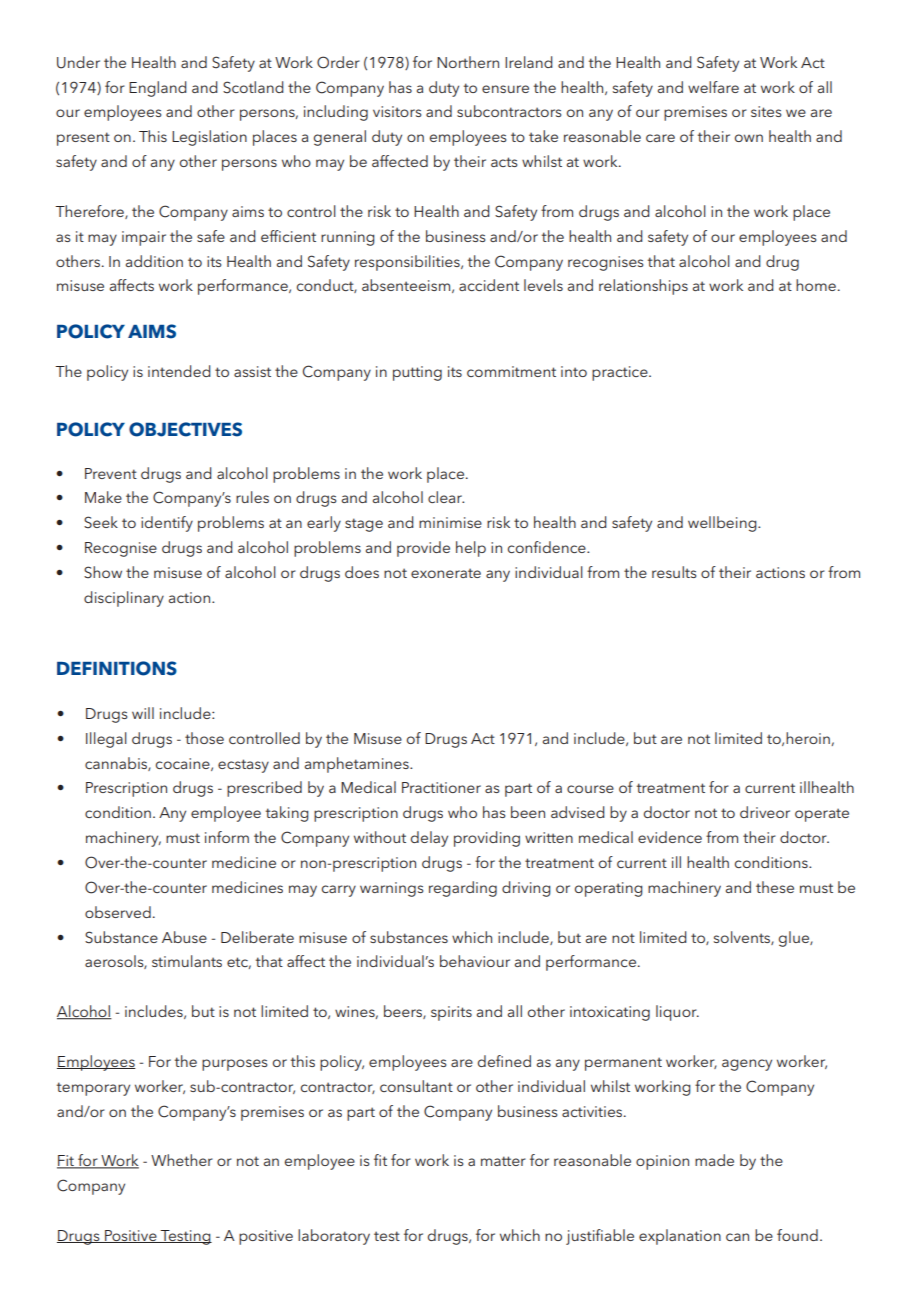  Describe the element at coordinates (714, 1160) in the screenshot. I see `made` at that location.
